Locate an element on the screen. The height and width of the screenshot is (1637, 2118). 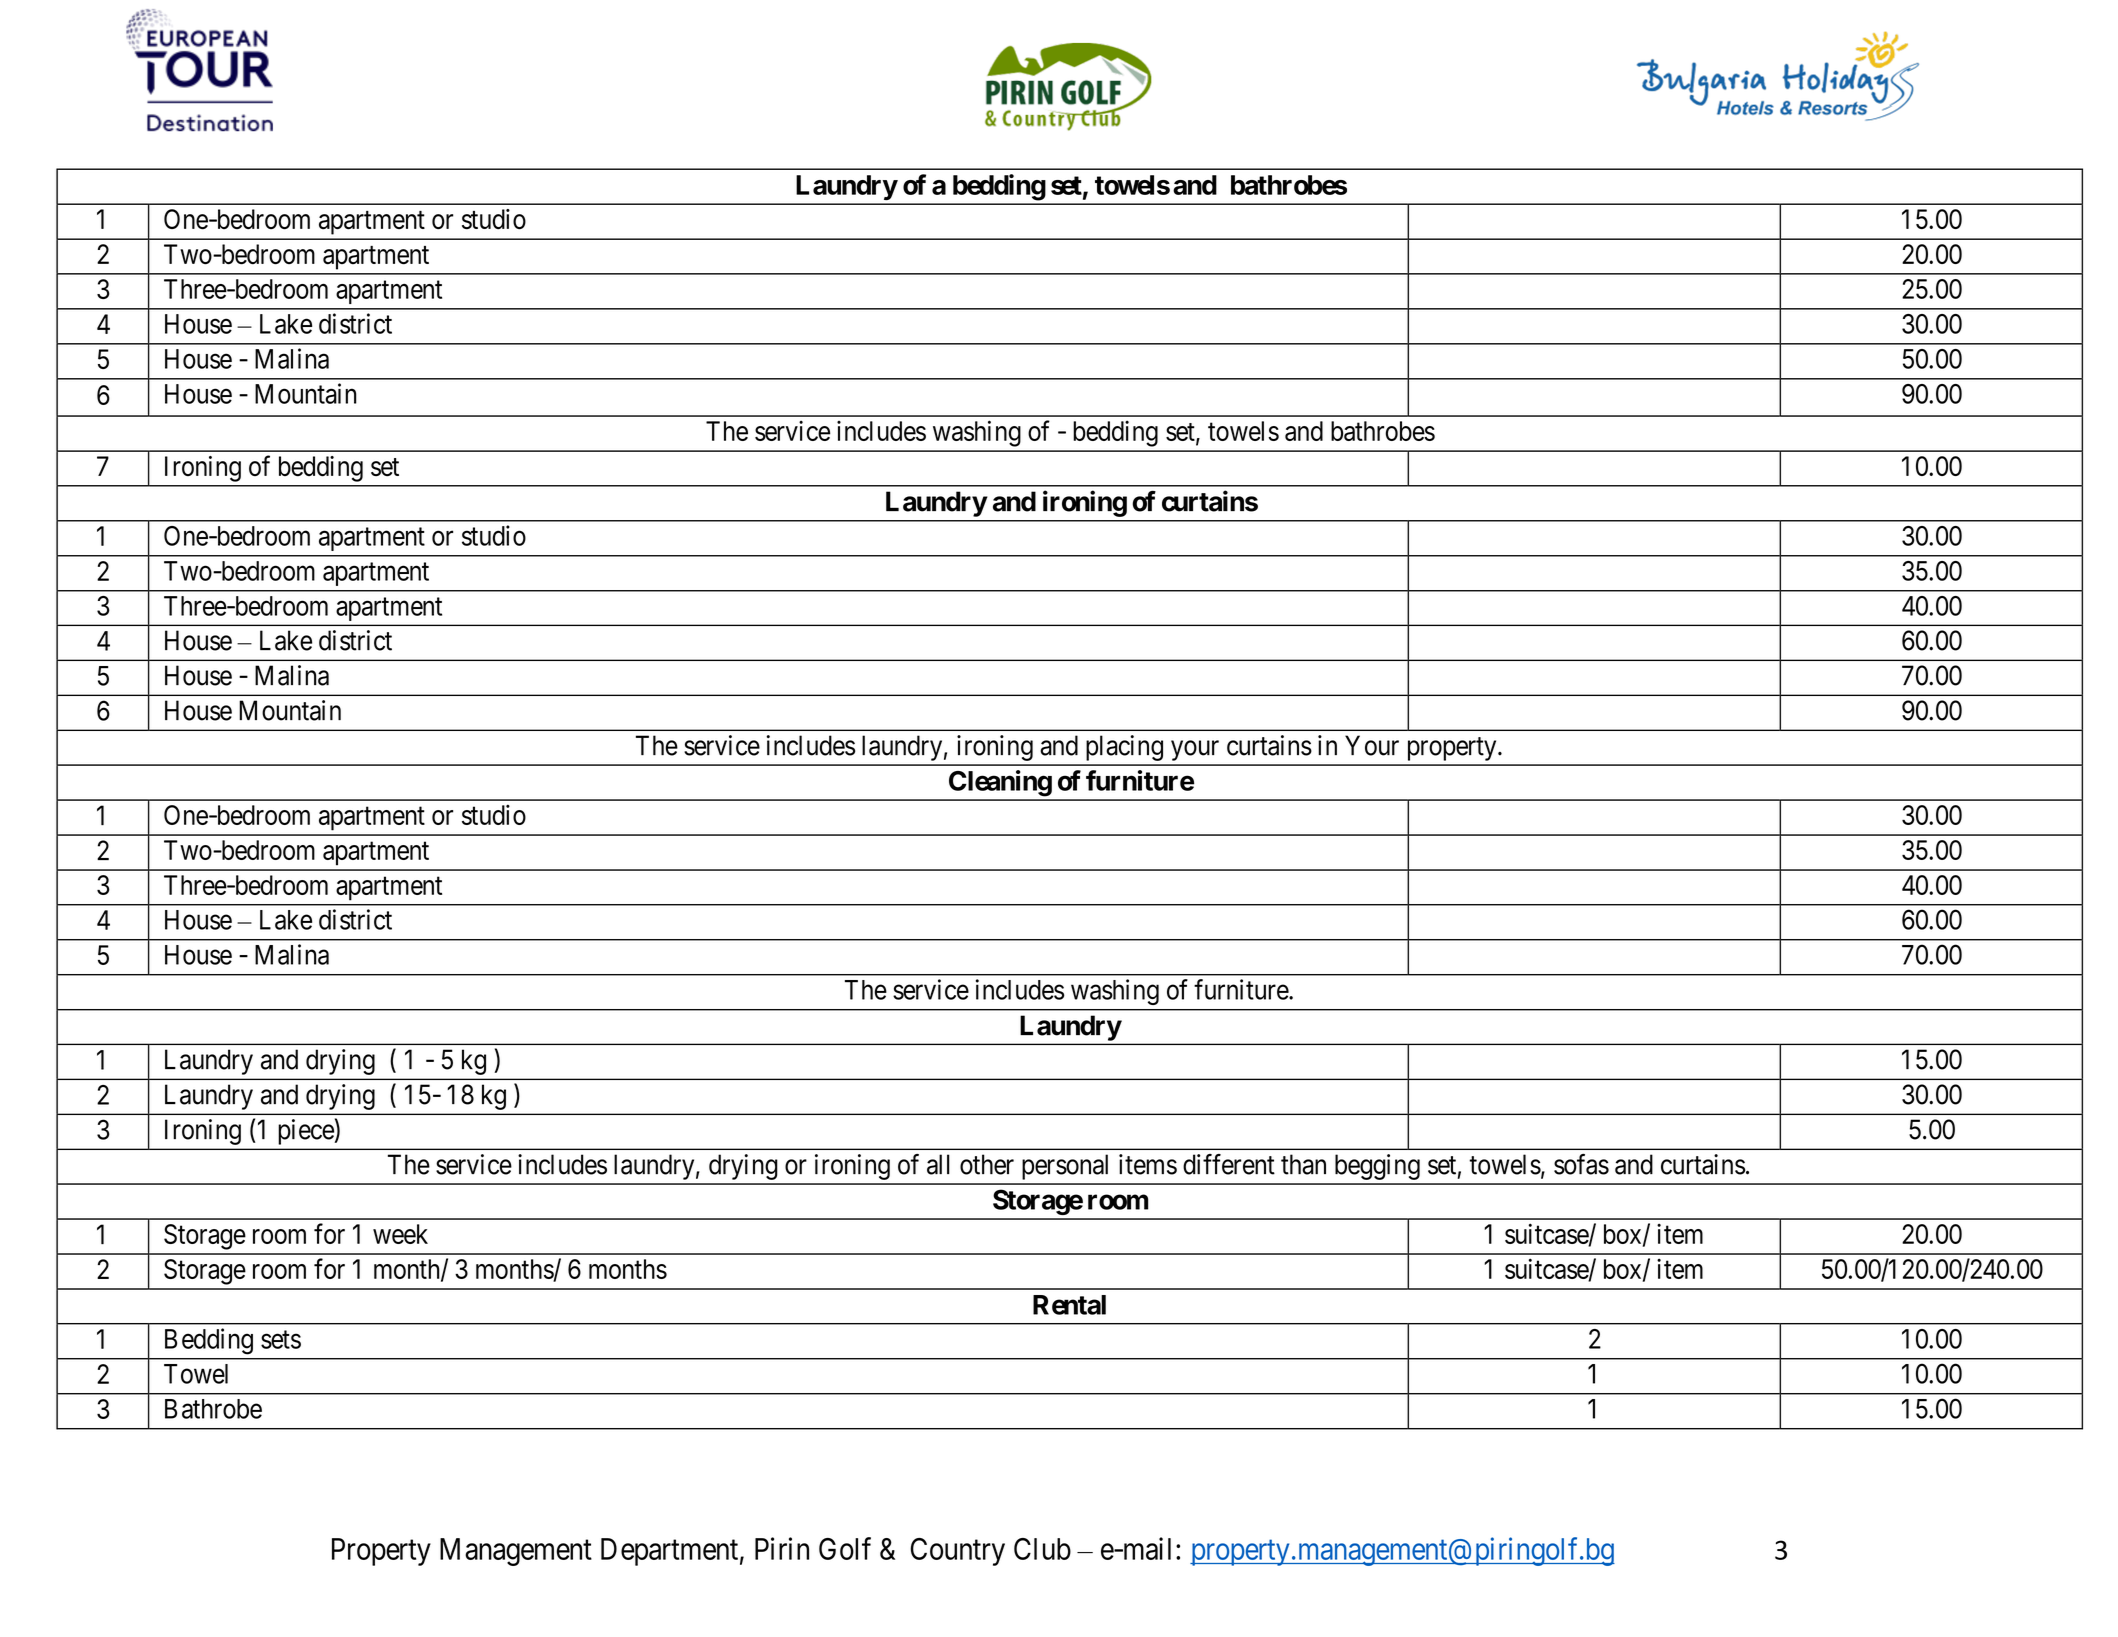
all is located at coordinates (938, 1164).
